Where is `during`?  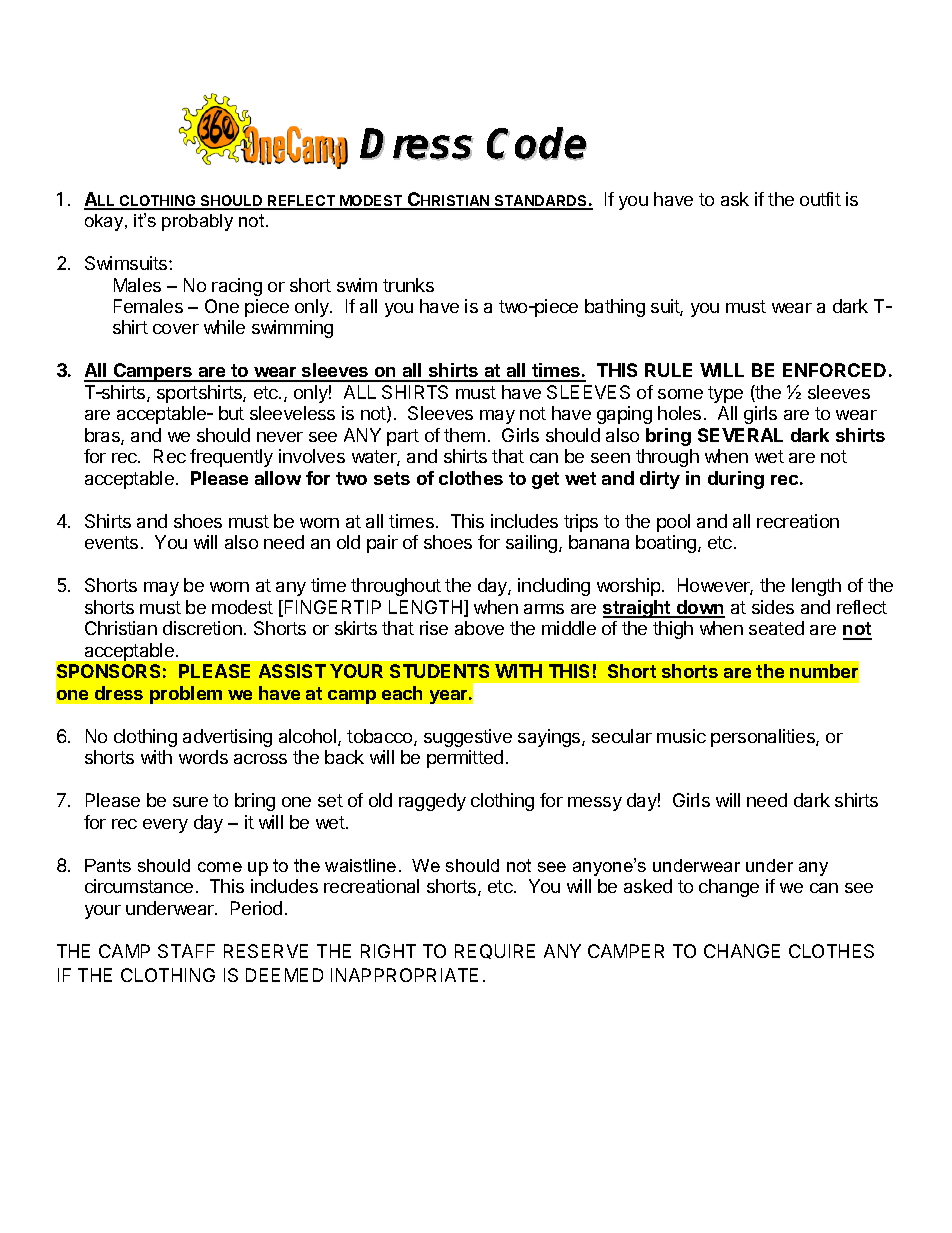 during is located at coordinates (736, 480).
